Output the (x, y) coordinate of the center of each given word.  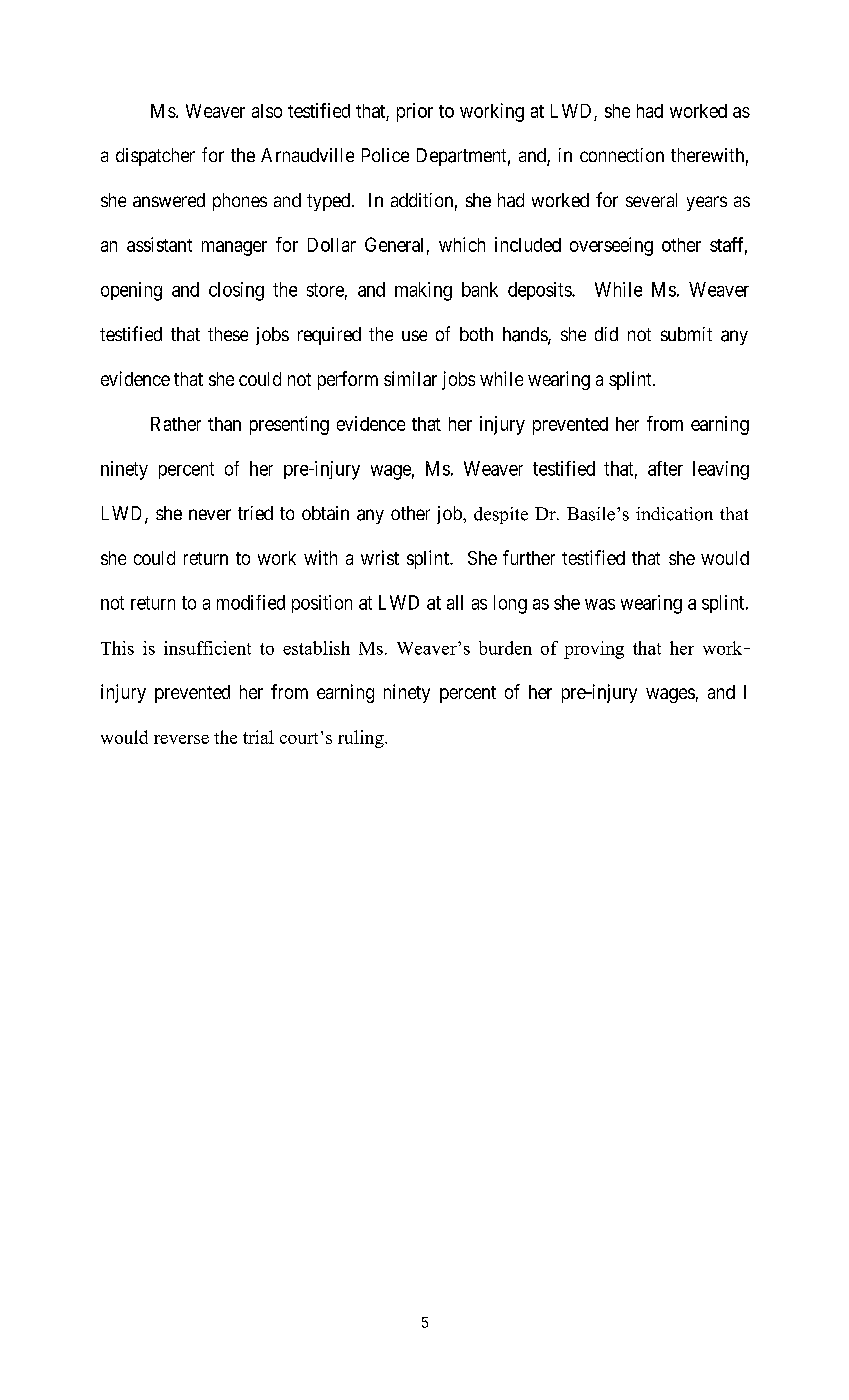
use (414, 335)
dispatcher (155, 157)
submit (686, 334)
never (210, 514)
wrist (380, 557)
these (228, 334)
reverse (181, 739)
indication (674, 514)
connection (622, 155)
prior (415, 112)
